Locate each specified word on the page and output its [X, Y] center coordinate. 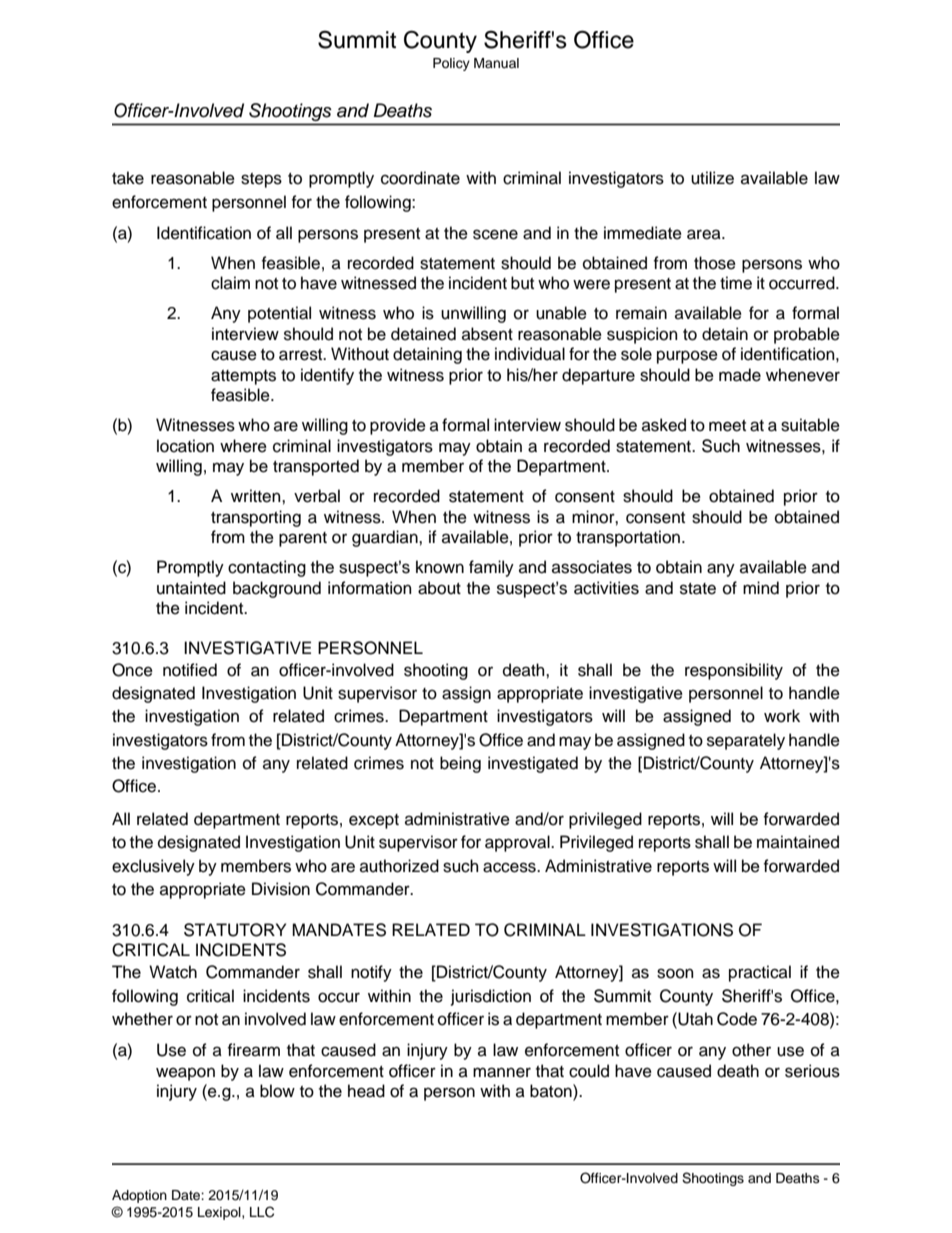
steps [261, 180]
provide [398, 426]
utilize [712, 178]
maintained [798, 842]
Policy [451, 64]
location [185, 446]
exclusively [153, 867]
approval [518, 843]
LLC [262, 1212]
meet [727, 426]
